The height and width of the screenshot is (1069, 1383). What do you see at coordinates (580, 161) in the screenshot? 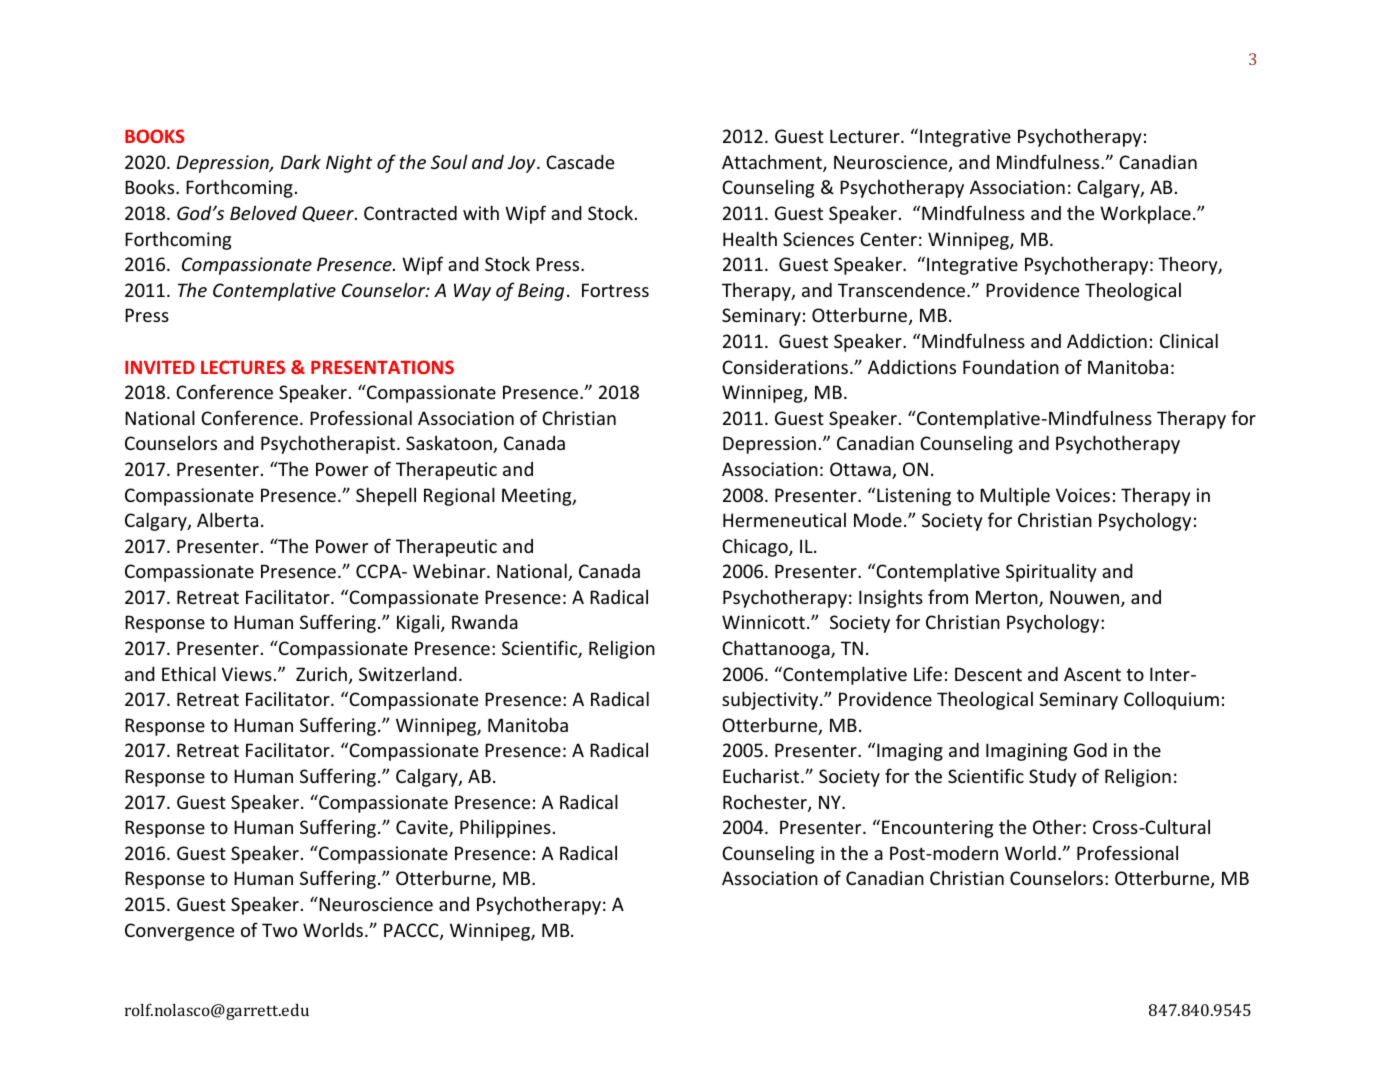
I see `Cascade` at bounding box center [580, 161].
